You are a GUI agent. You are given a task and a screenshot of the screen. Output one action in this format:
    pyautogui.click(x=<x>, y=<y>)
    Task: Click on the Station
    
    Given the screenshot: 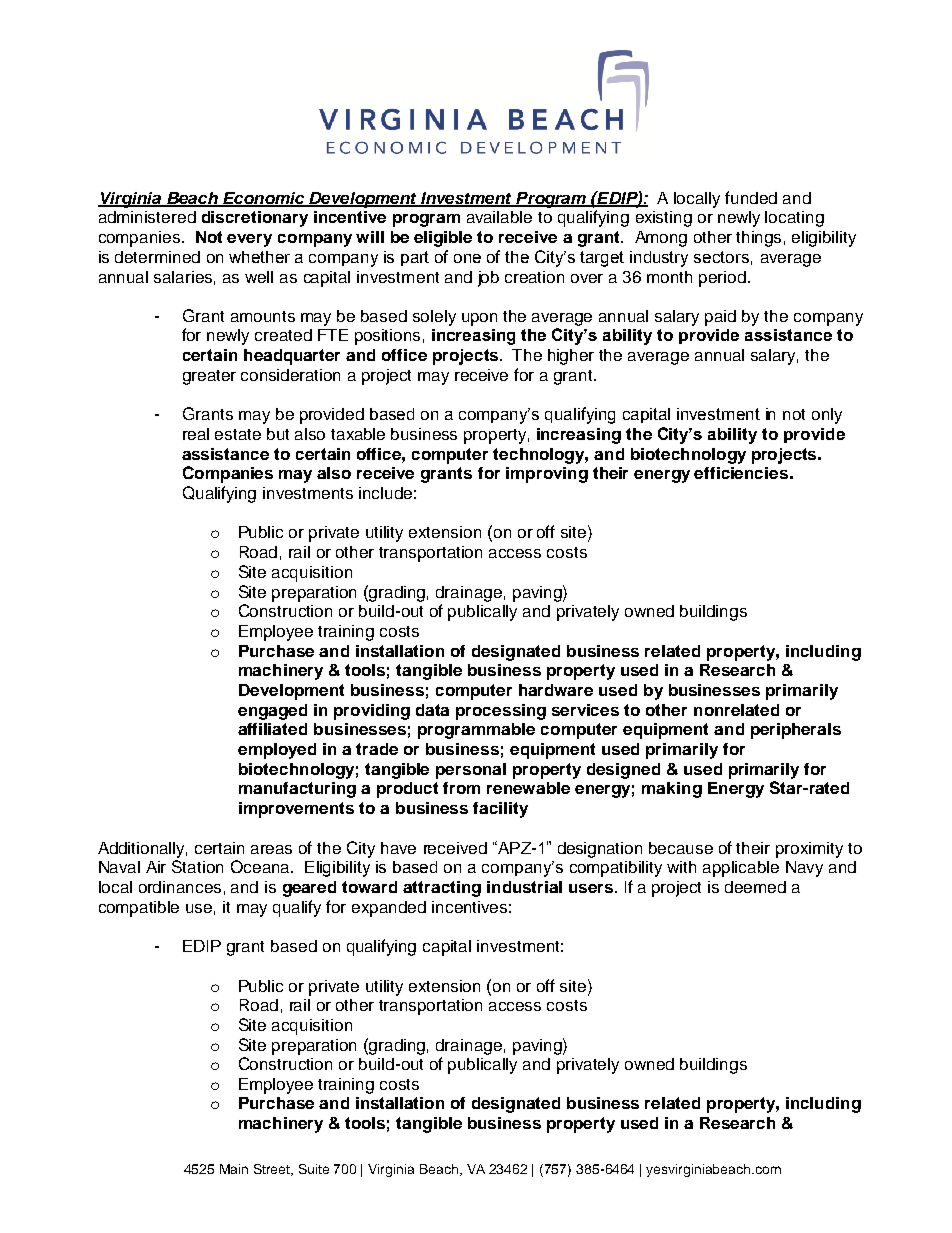 What is the action you would take?
    pyautogui.click(x=197, y=866)
